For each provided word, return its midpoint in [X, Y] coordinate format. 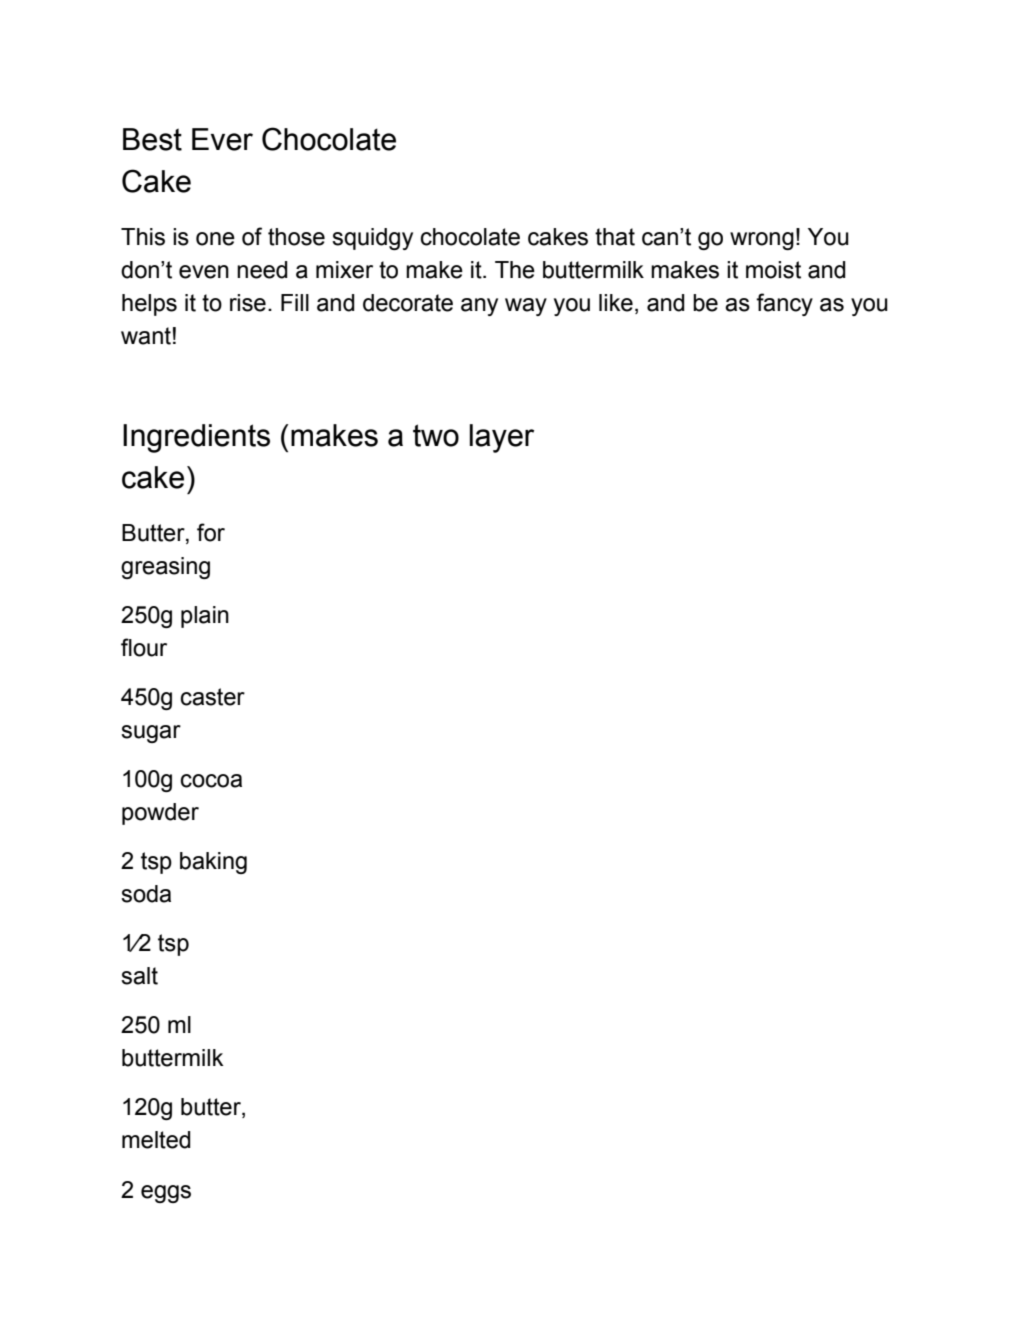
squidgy [372, 239]
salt [139, 976]
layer [502, 438]
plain [205, 617]
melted [156, 1140]
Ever [222, 139]
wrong [762, 241]
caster [213, 697]
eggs [166, 1194]
